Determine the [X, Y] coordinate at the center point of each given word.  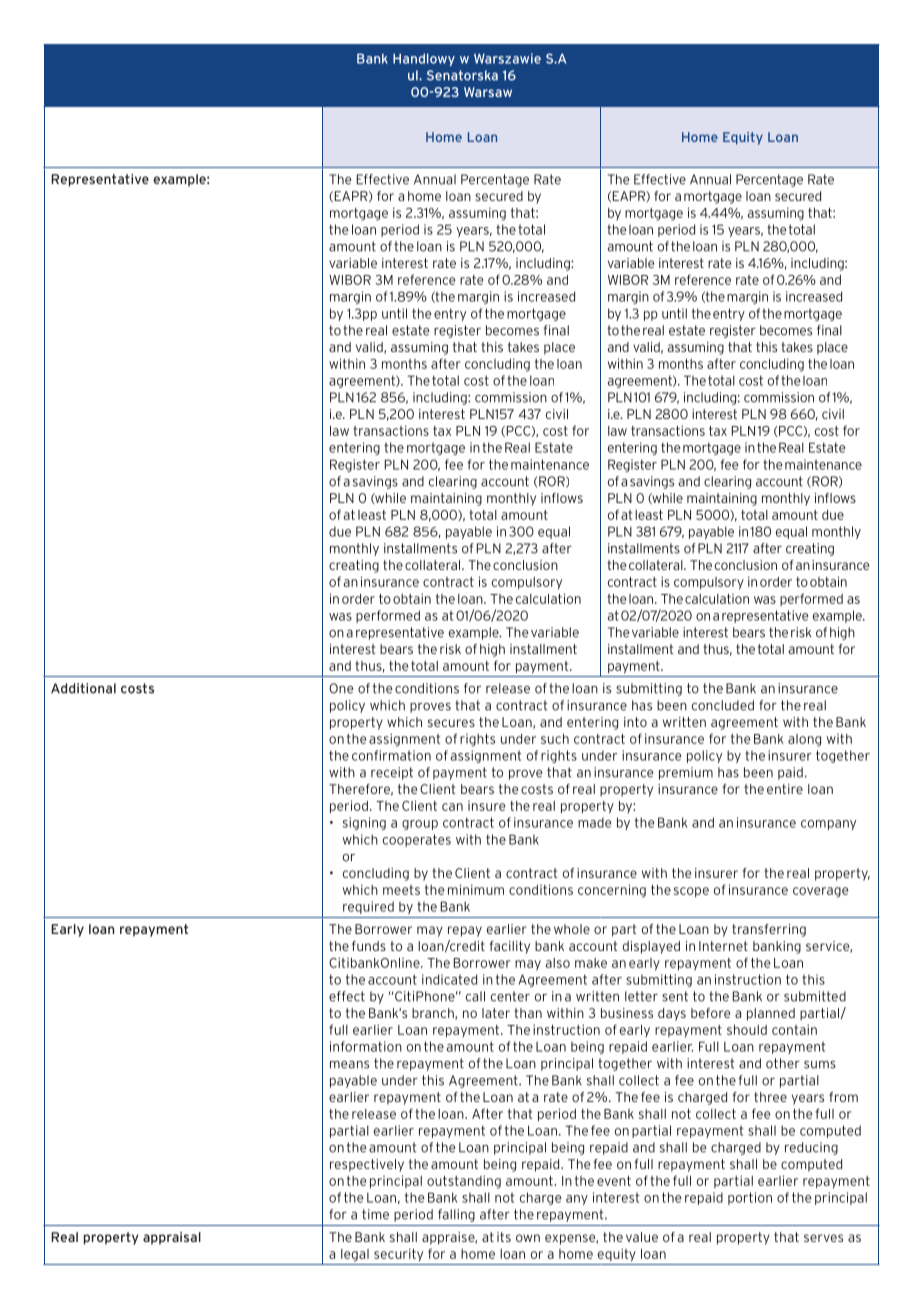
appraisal [172, 1238]
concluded [723, 705]
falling [456, 1215]
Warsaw [488, 92]
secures [451, 723]
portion [750, 1198]
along [804, 740]
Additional [83, 688]
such [555, 739]
